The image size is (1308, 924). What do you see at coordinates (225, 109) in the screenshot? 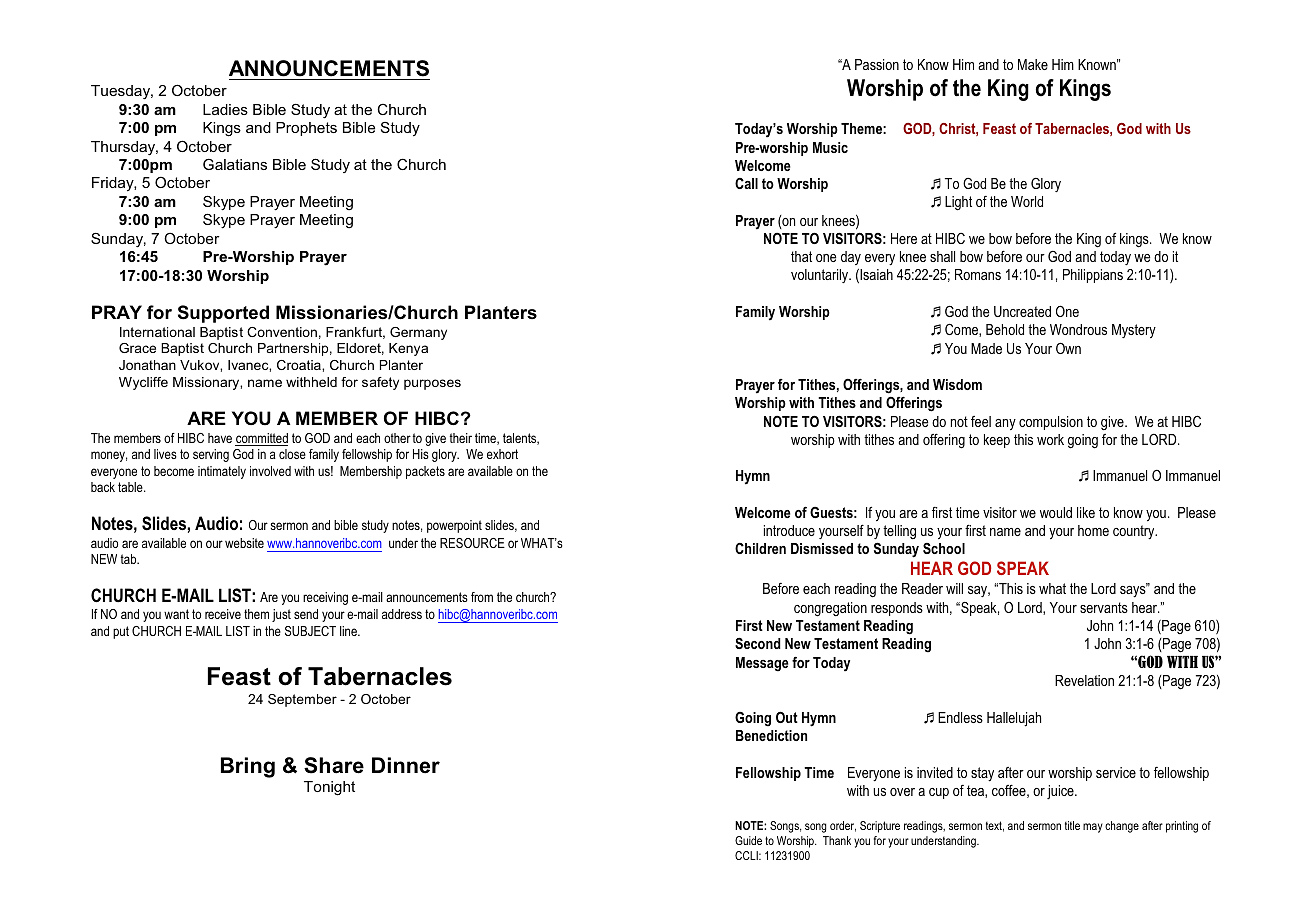
I see `Ladies` at bounding box center [225, 109].
